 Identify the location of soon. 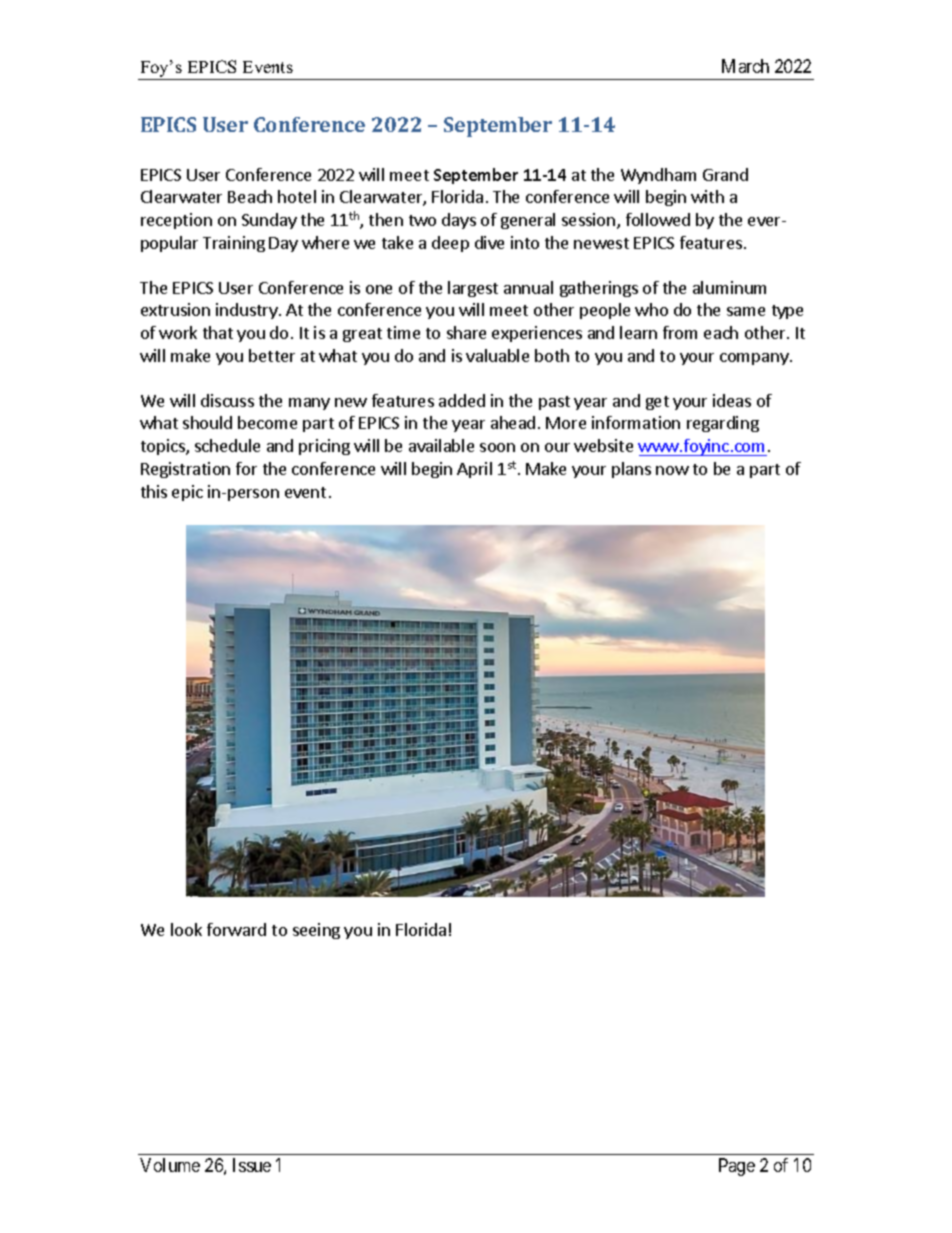
(497, 447).
